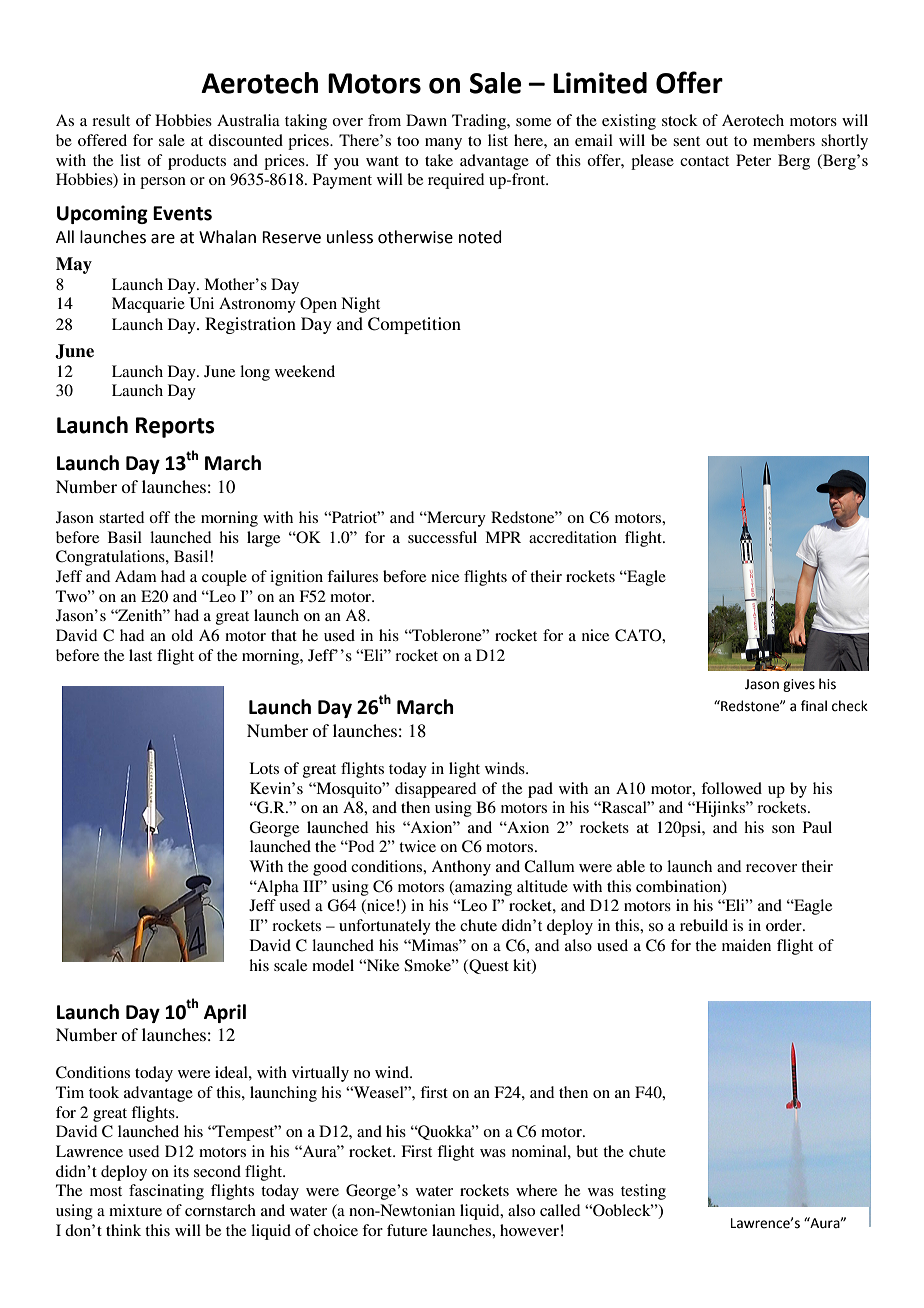 This document has width=924, height=1308. What do you see at coordinates (352, 576) in the document?
I see `failures` at bounding box center [352, 576].
